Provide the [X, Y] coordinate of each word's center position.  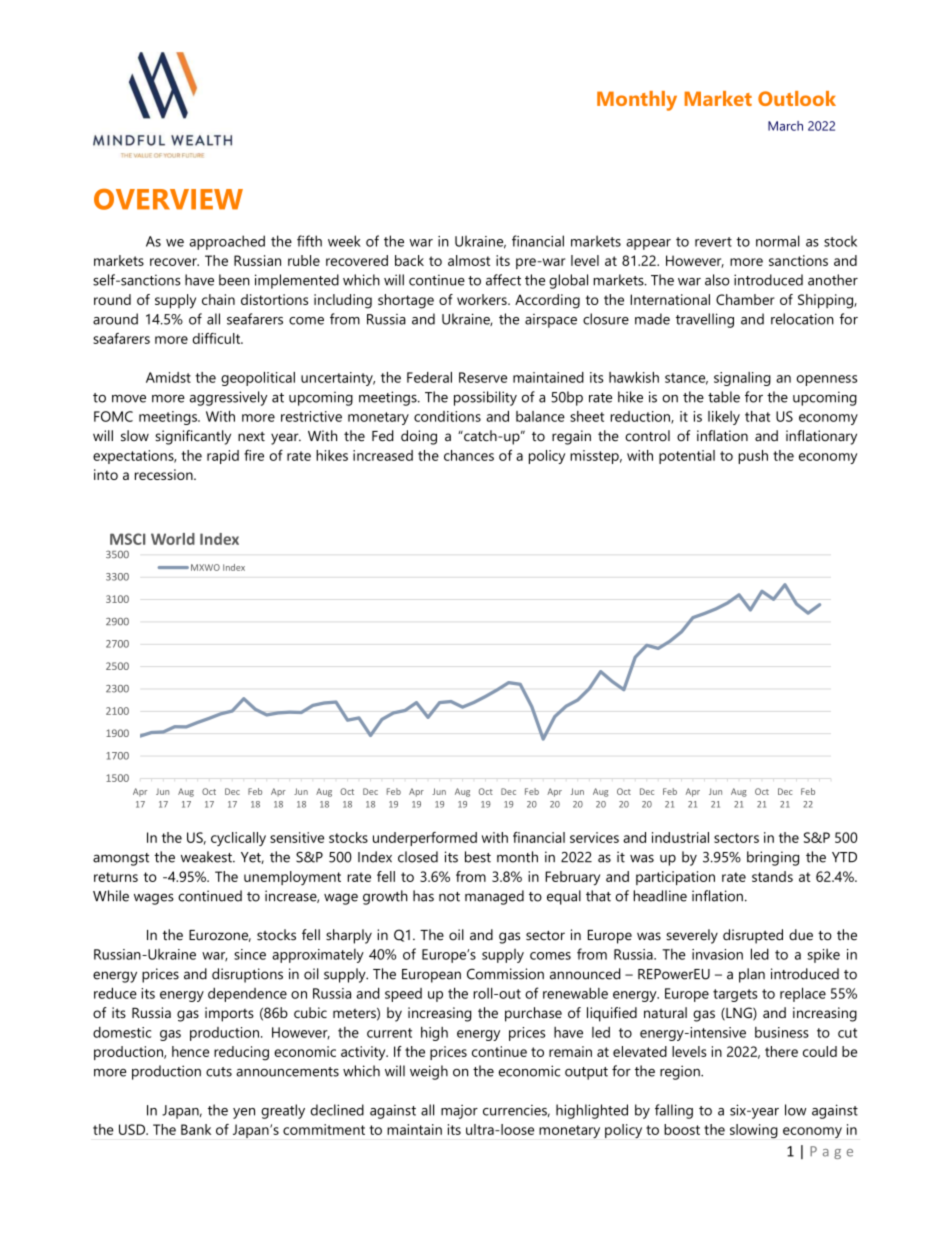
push [753, 457]
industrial [680, 837]
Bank [196, 1129]
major [459, 1112]
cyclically [238, 839]
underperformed [425, 839]
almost [469, 260]
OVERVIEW [168, 199]
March [785, 126]
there [781, 1051]
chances [469, 455]
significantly [193, 437]
